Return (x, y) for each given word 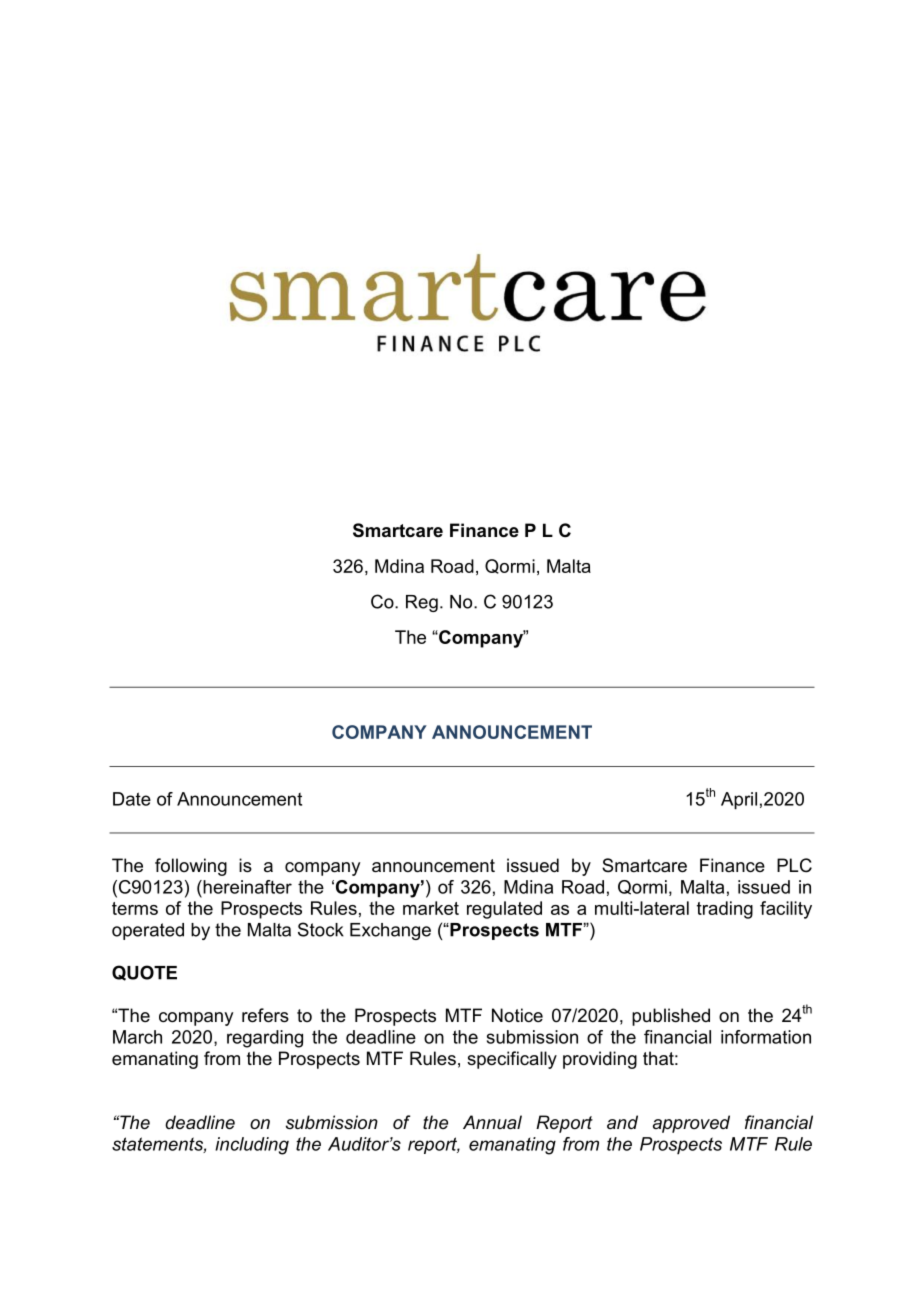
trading (725, 910)
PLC (794, 865)
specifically (512, 1060)
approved (691, 1124)
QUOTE (144, 973)
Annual (492, 1122)
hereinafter (246, 887)
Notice (517, 1015)
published (671, 1017)
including (252, 1146)
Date (132, 799)
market (431, 908)
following (191, 867)
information (766, 1037)
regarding (265, 1039)
